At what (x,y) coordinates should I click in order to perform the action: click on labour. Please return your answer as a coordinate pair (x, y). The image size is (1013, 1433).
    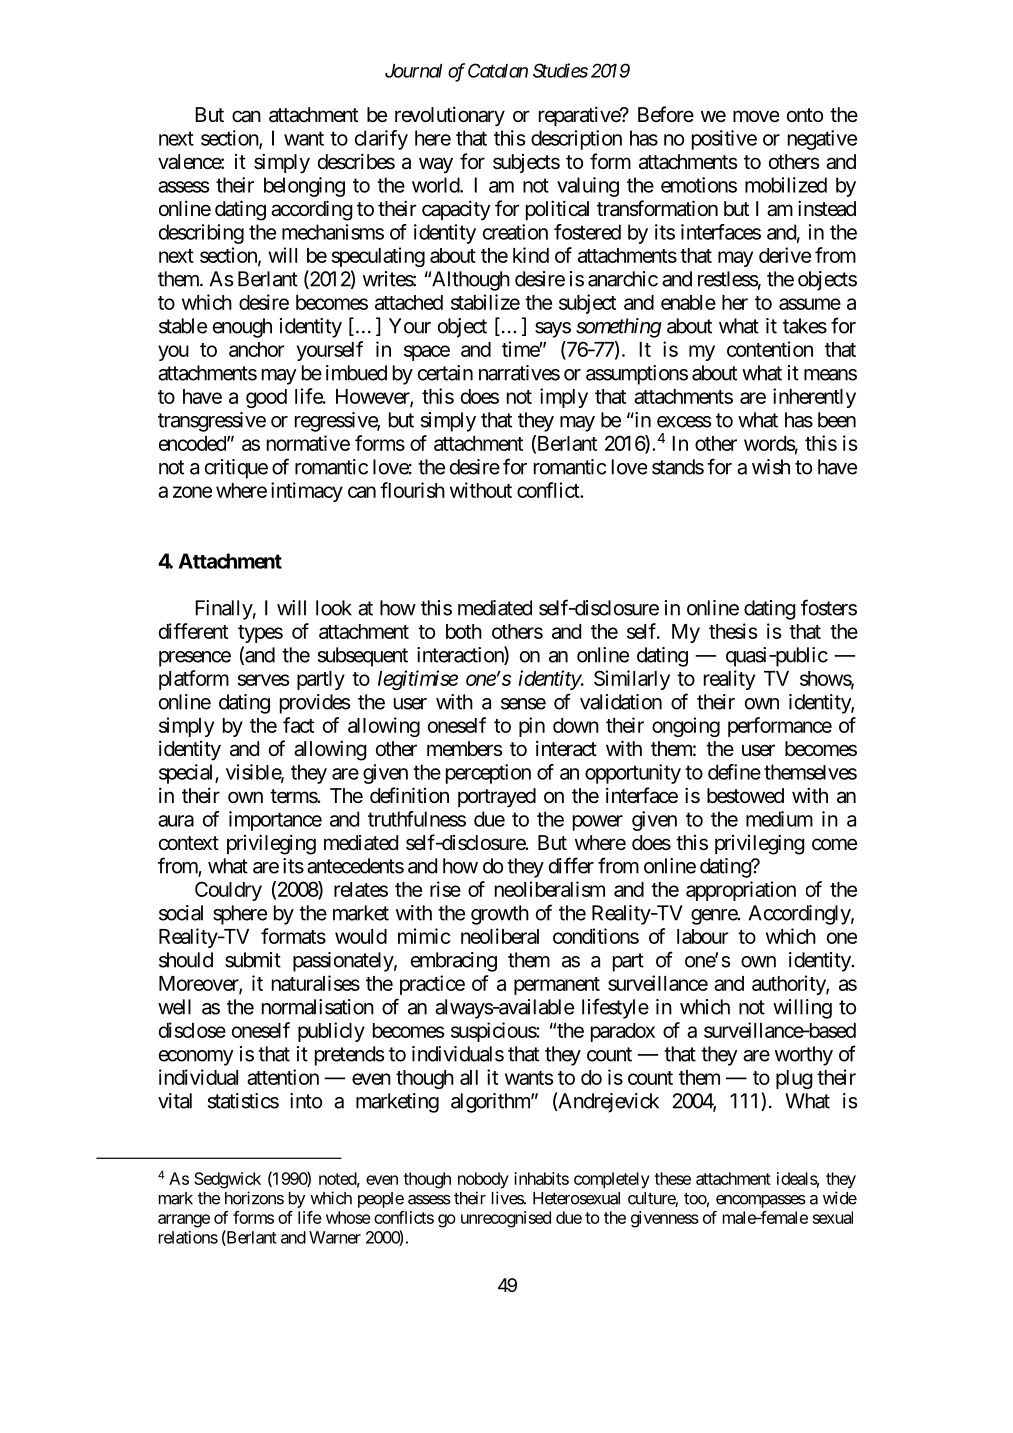
    Looking at the image, I should click on (703, 936).
